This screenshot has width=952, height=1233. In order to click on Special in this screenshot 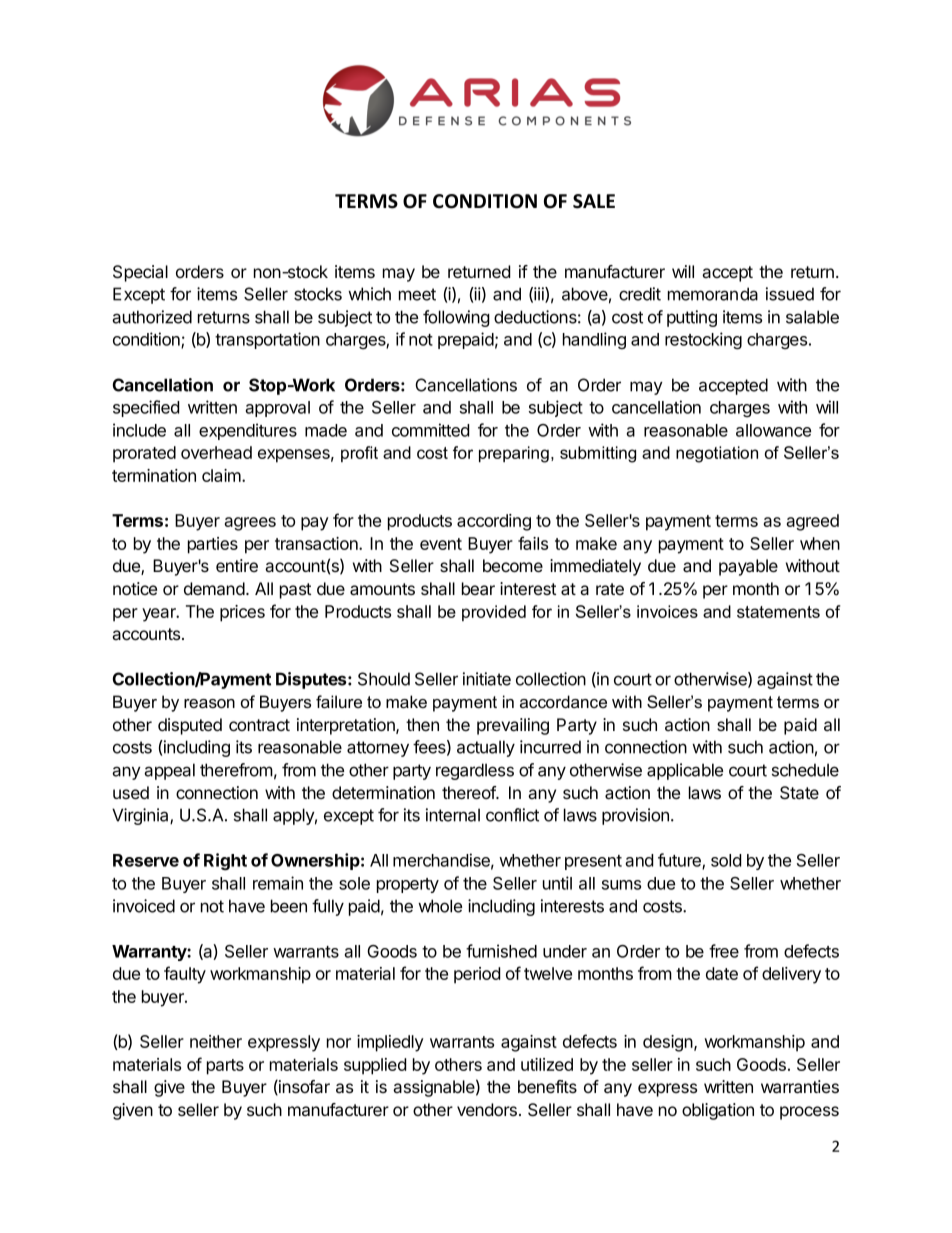, I will do `click(140, 273)`.
